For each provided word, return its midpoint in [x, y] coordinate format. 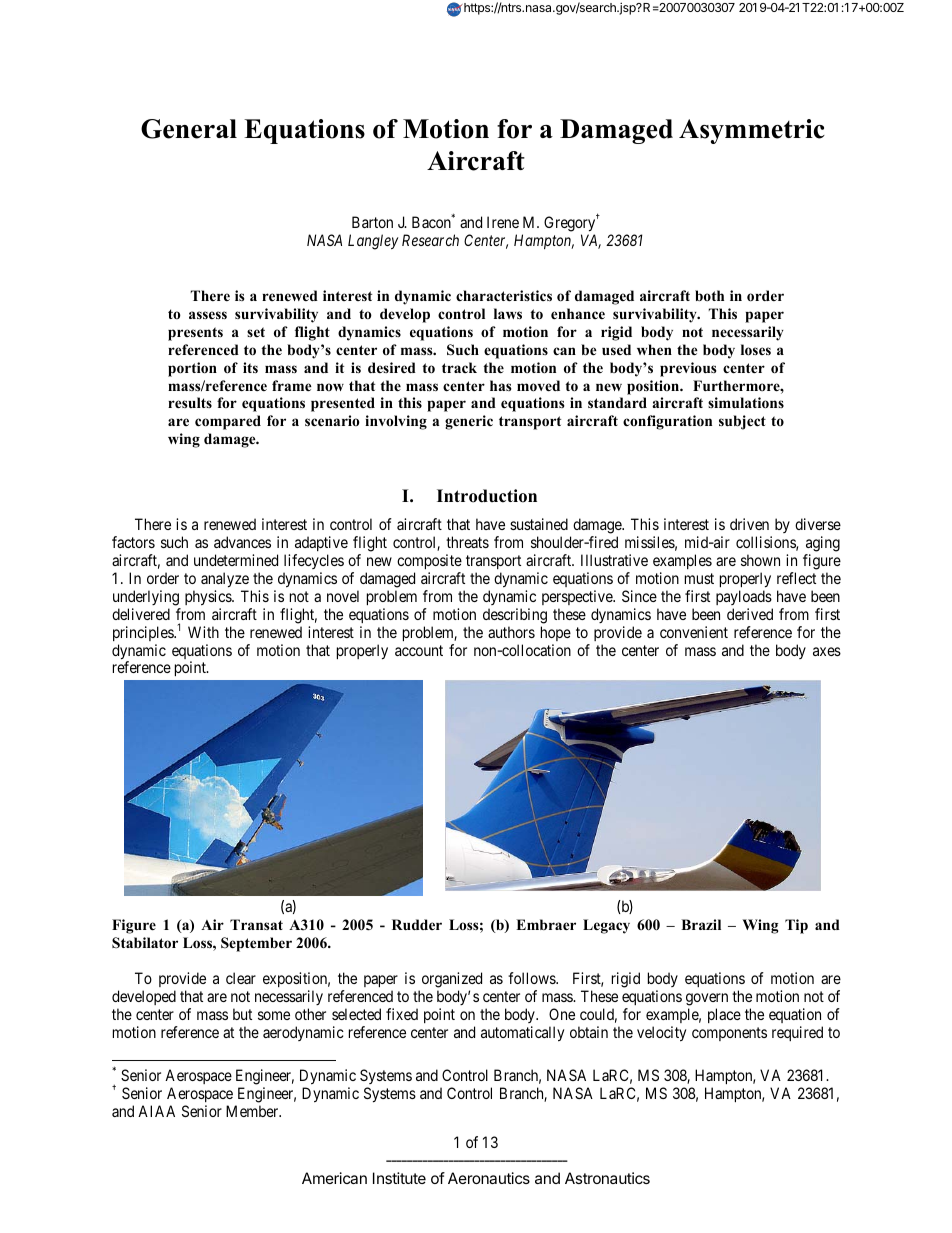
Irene [503, 222]
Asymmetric [752, 131]
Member [253, 1111]
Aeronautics [489, 1178]
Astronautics [607, 1178]
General [189, 129]
